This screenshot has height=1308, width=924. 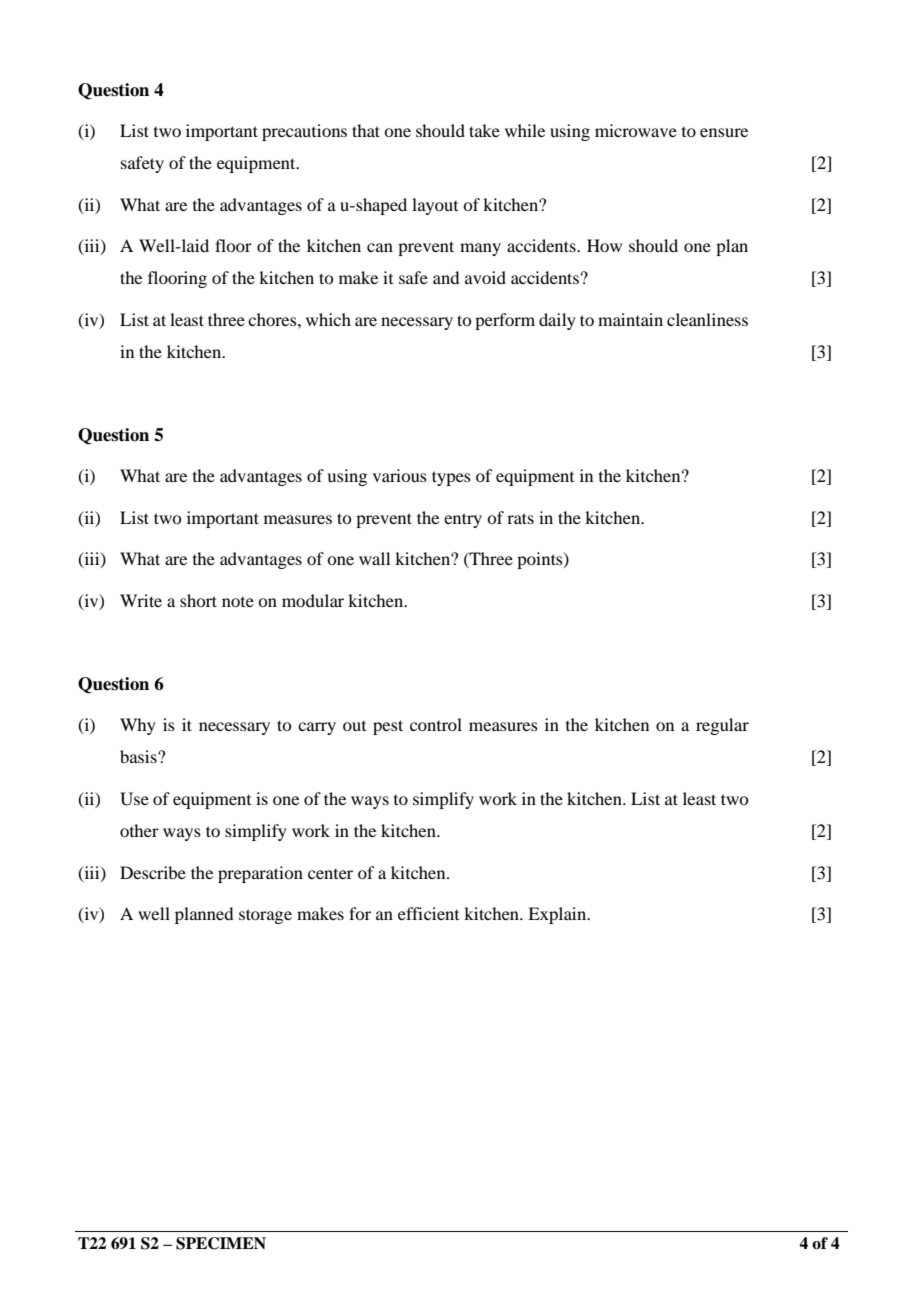 I want to click on Explain, so click(x=558, y=915).
